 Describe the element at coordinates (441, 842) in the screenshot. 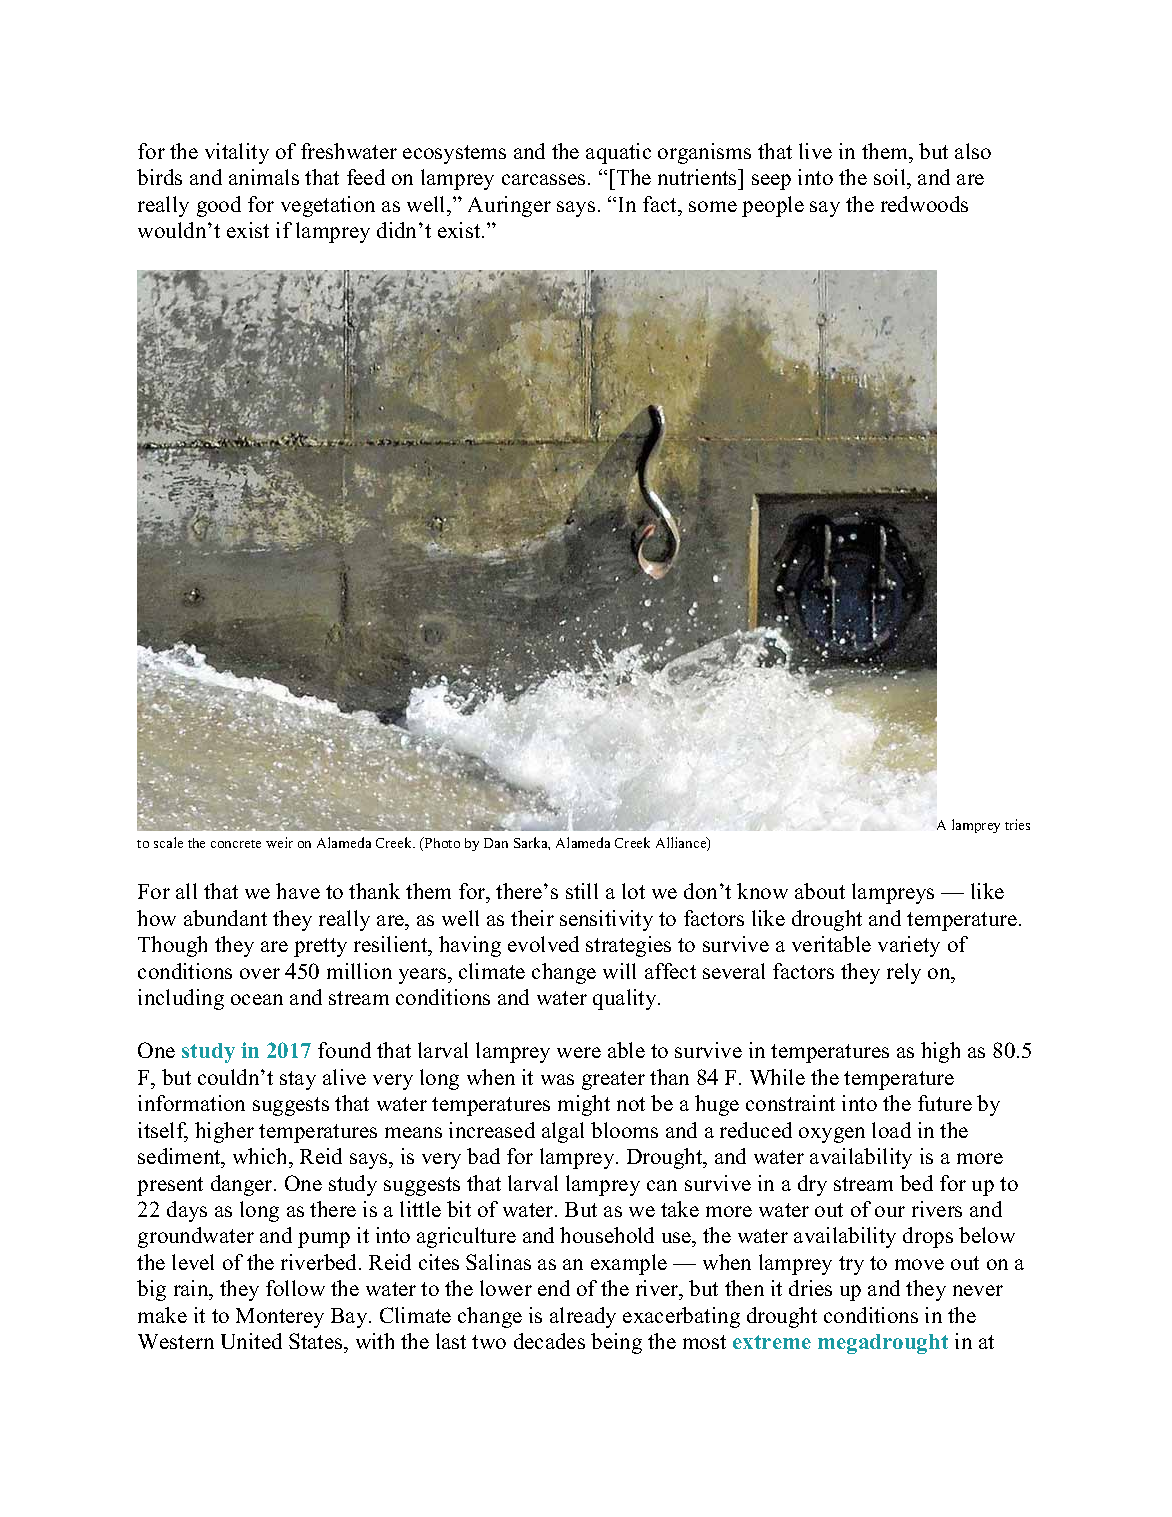

I see `Photo` at that location.
